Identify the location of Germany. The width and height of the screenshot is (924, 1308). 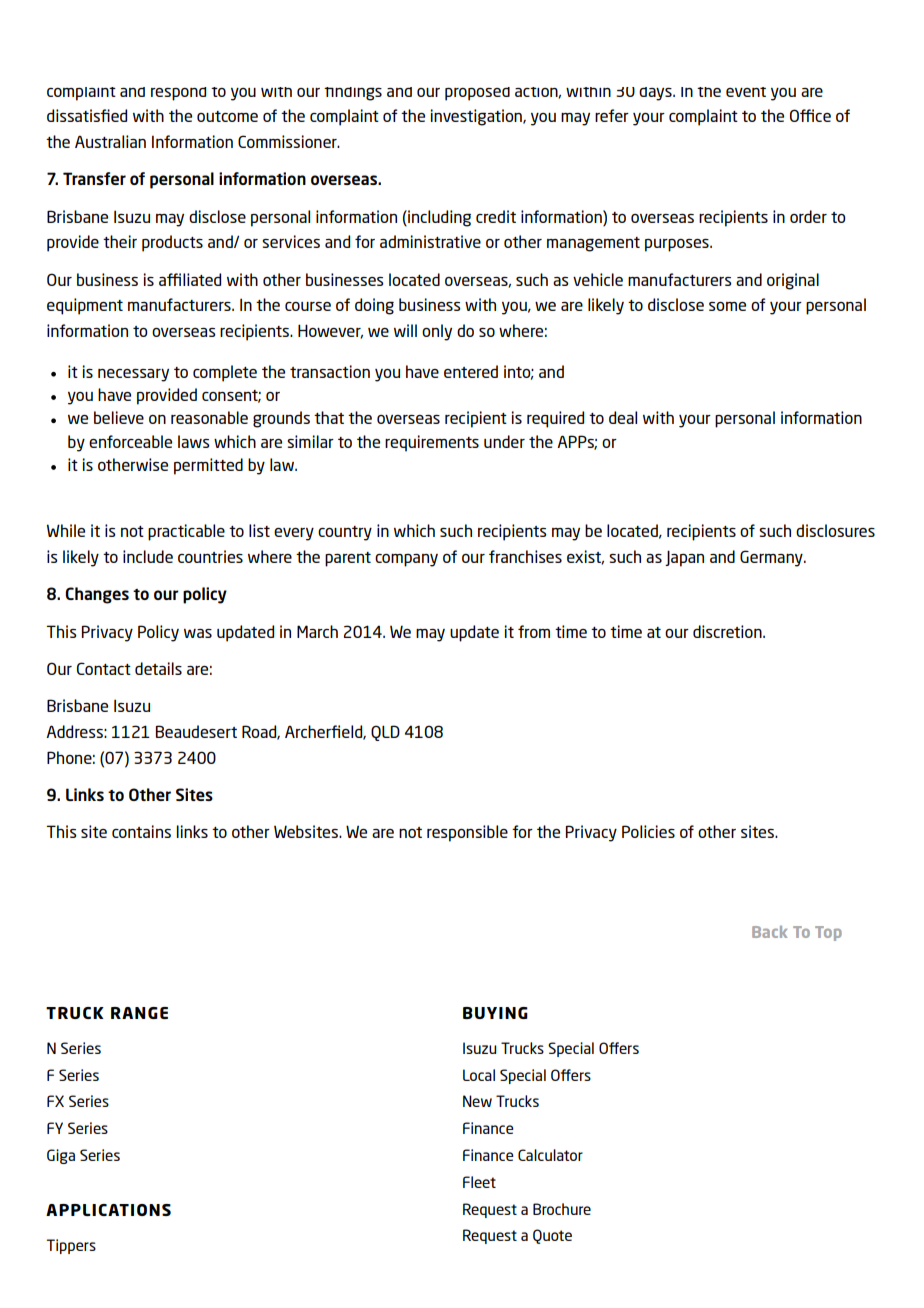
(772, 558).
